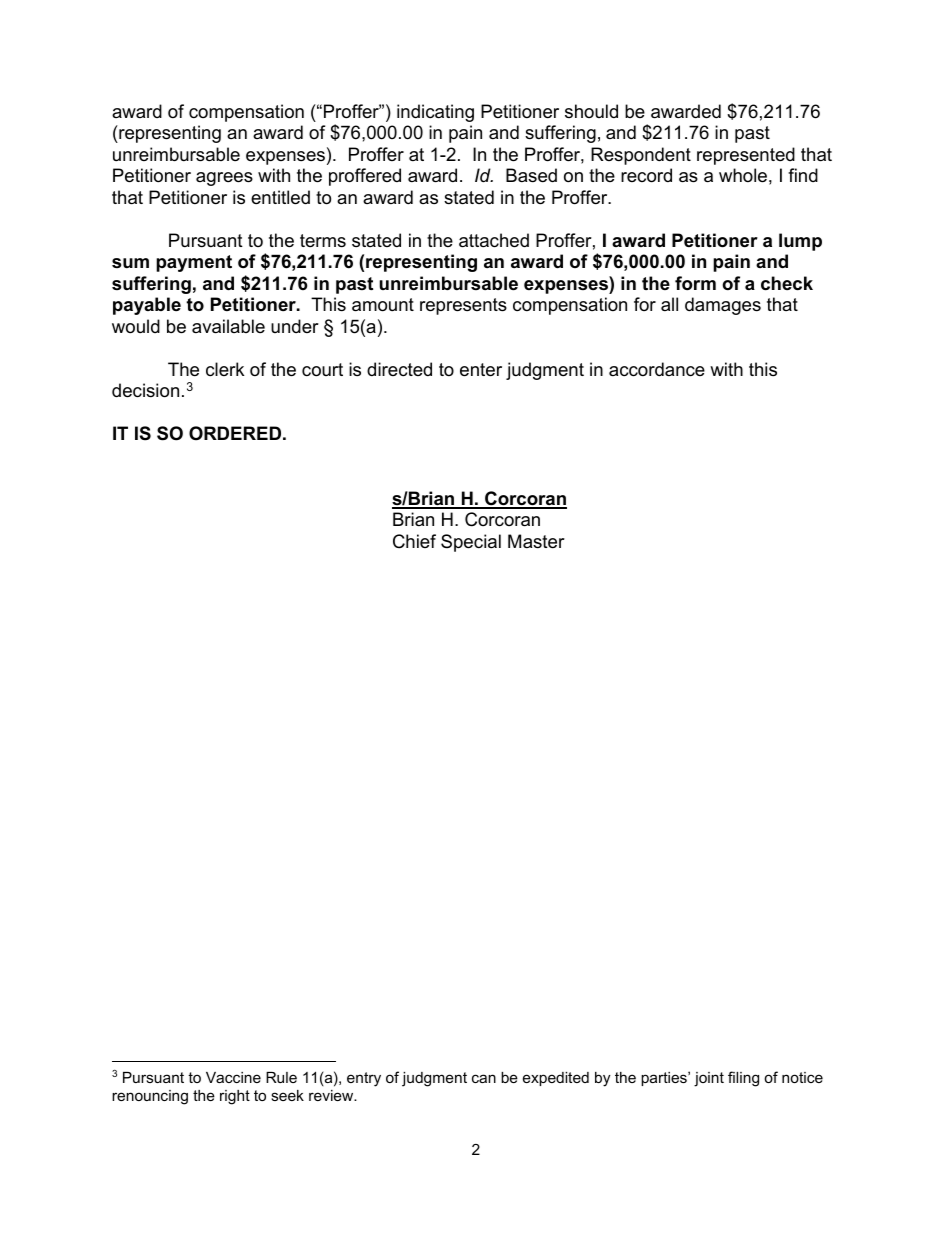  Describe the element at coordinates (225, 369) in the image. I see `clerk` at that location.
